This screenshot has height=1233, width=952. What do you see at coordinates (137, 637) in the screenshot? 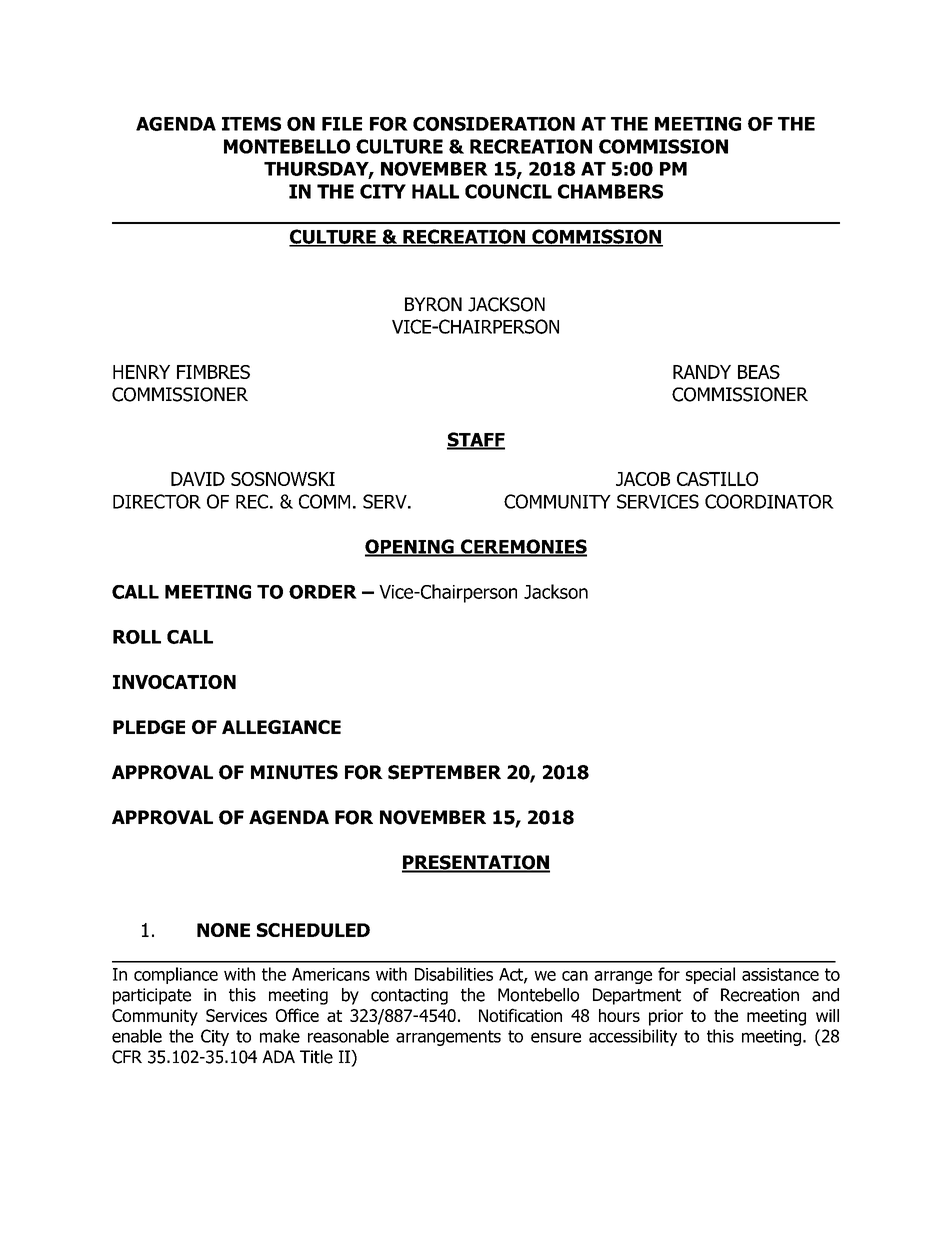
I see `ROLL` at bounding box center [137, 637].
